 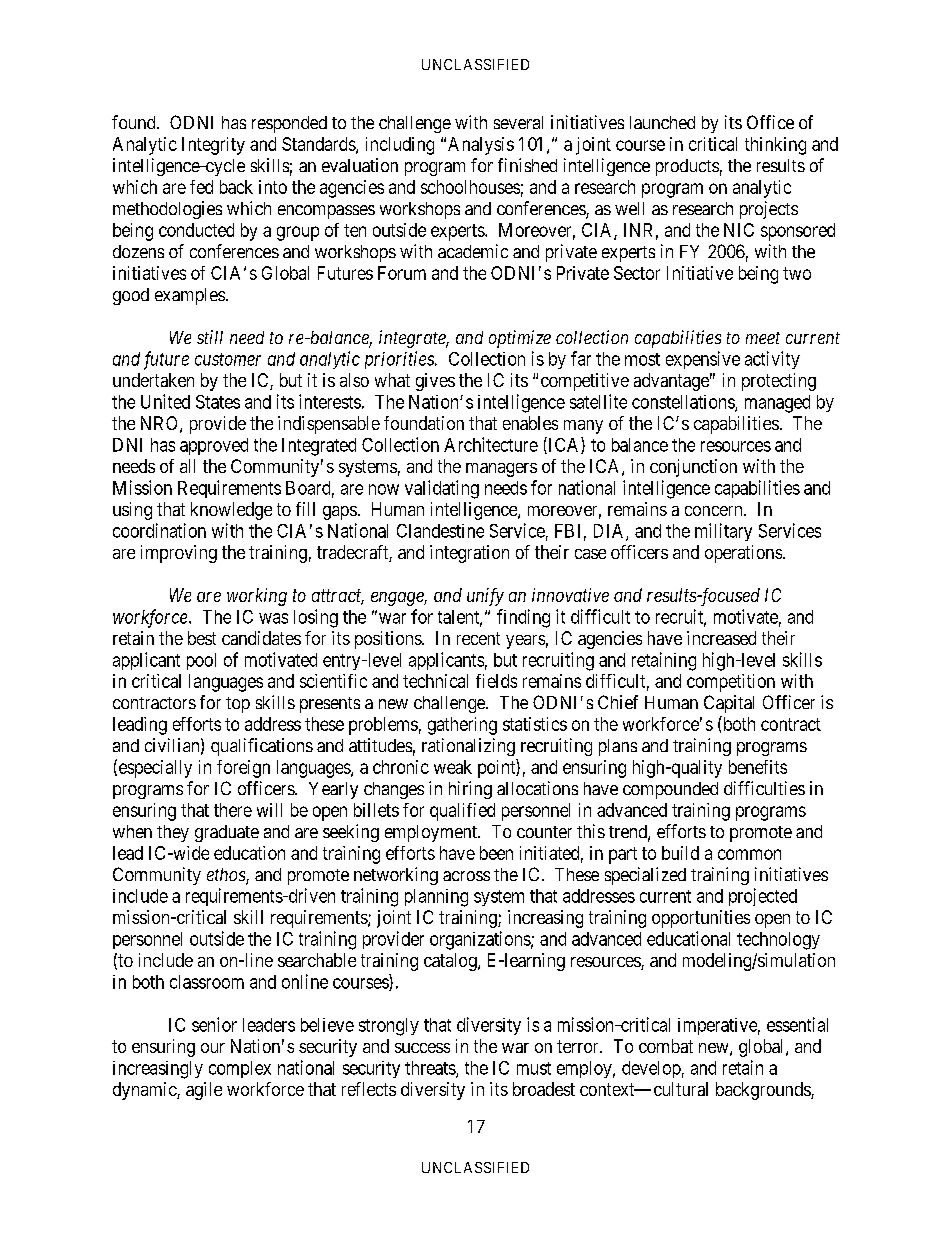 I want to click on Integrity, so click(x=213, y=146).
